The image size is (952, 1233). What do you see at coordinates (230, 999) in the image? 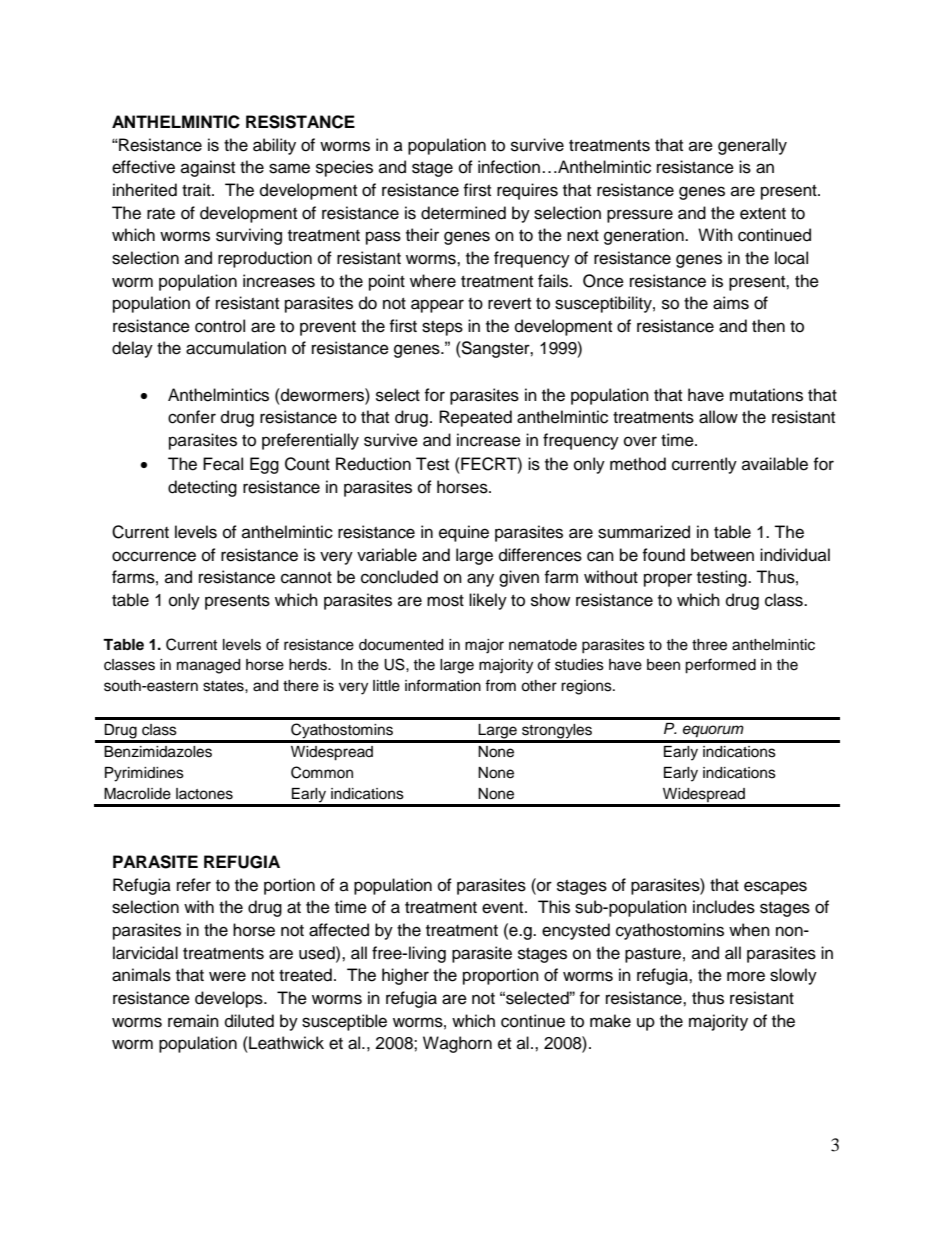
I see `develops` at bounding box center [230, 999].
